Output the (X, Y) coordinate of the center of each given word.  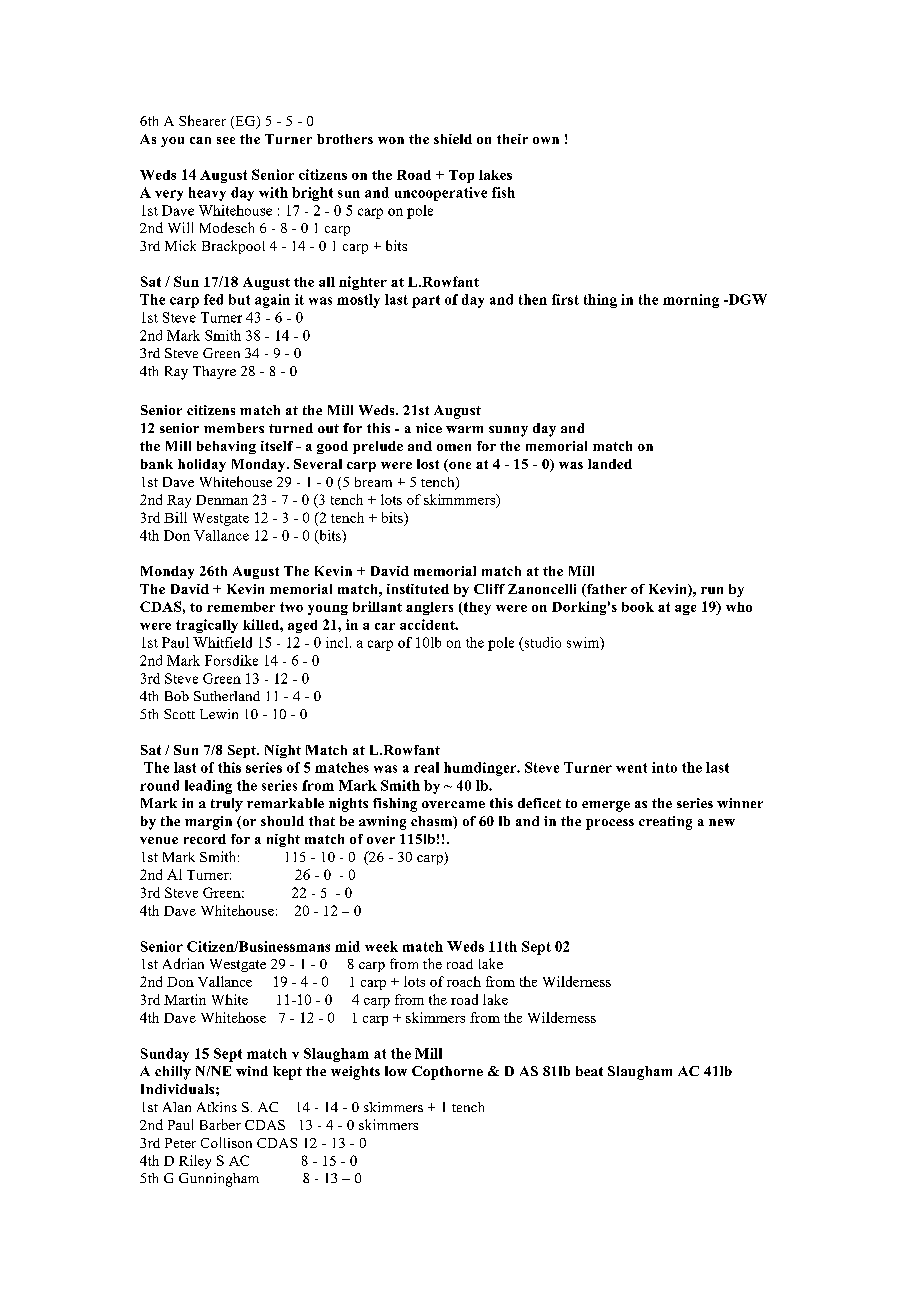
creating (665, 823)
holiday (202, 465)
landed (610, 464)
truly (227, 805)
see (226, 140)
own (546, 140)
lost (428, 464)
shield (453, 139)
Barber (220, 1124)
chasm (433, 822)
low (396, 1071)
